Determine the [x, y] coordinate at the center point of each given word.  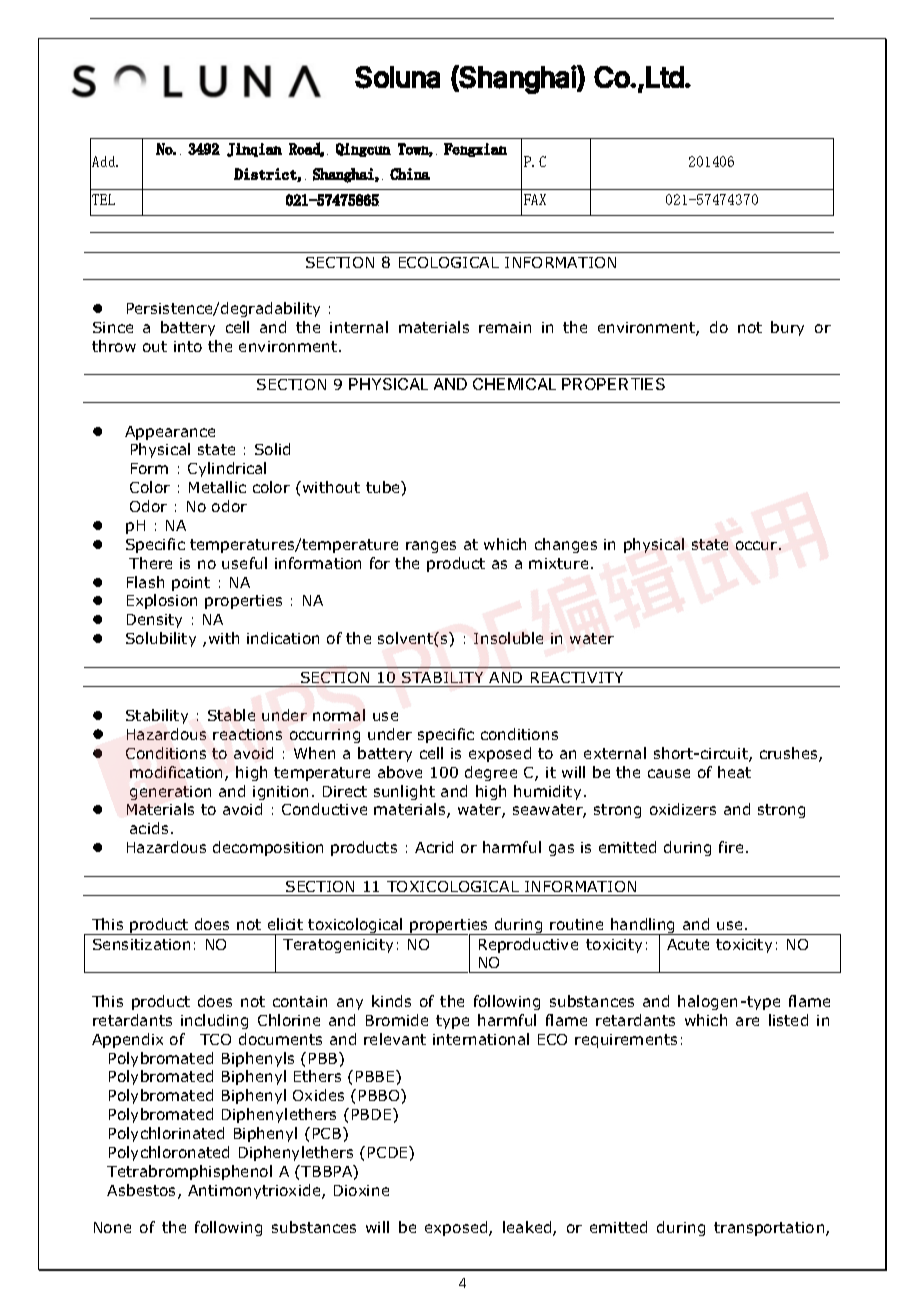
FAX [535, 199]
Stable [231, 715]
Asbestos [143, 1191]
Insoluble [508, 638]
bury [787, 328]
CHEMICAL [514, 384]
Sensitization [141, 944]
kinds [391, 1001]
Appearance [170, 433]
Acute [688, 944]
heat [734, 772]
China [410, 174]
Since [113, 327]
